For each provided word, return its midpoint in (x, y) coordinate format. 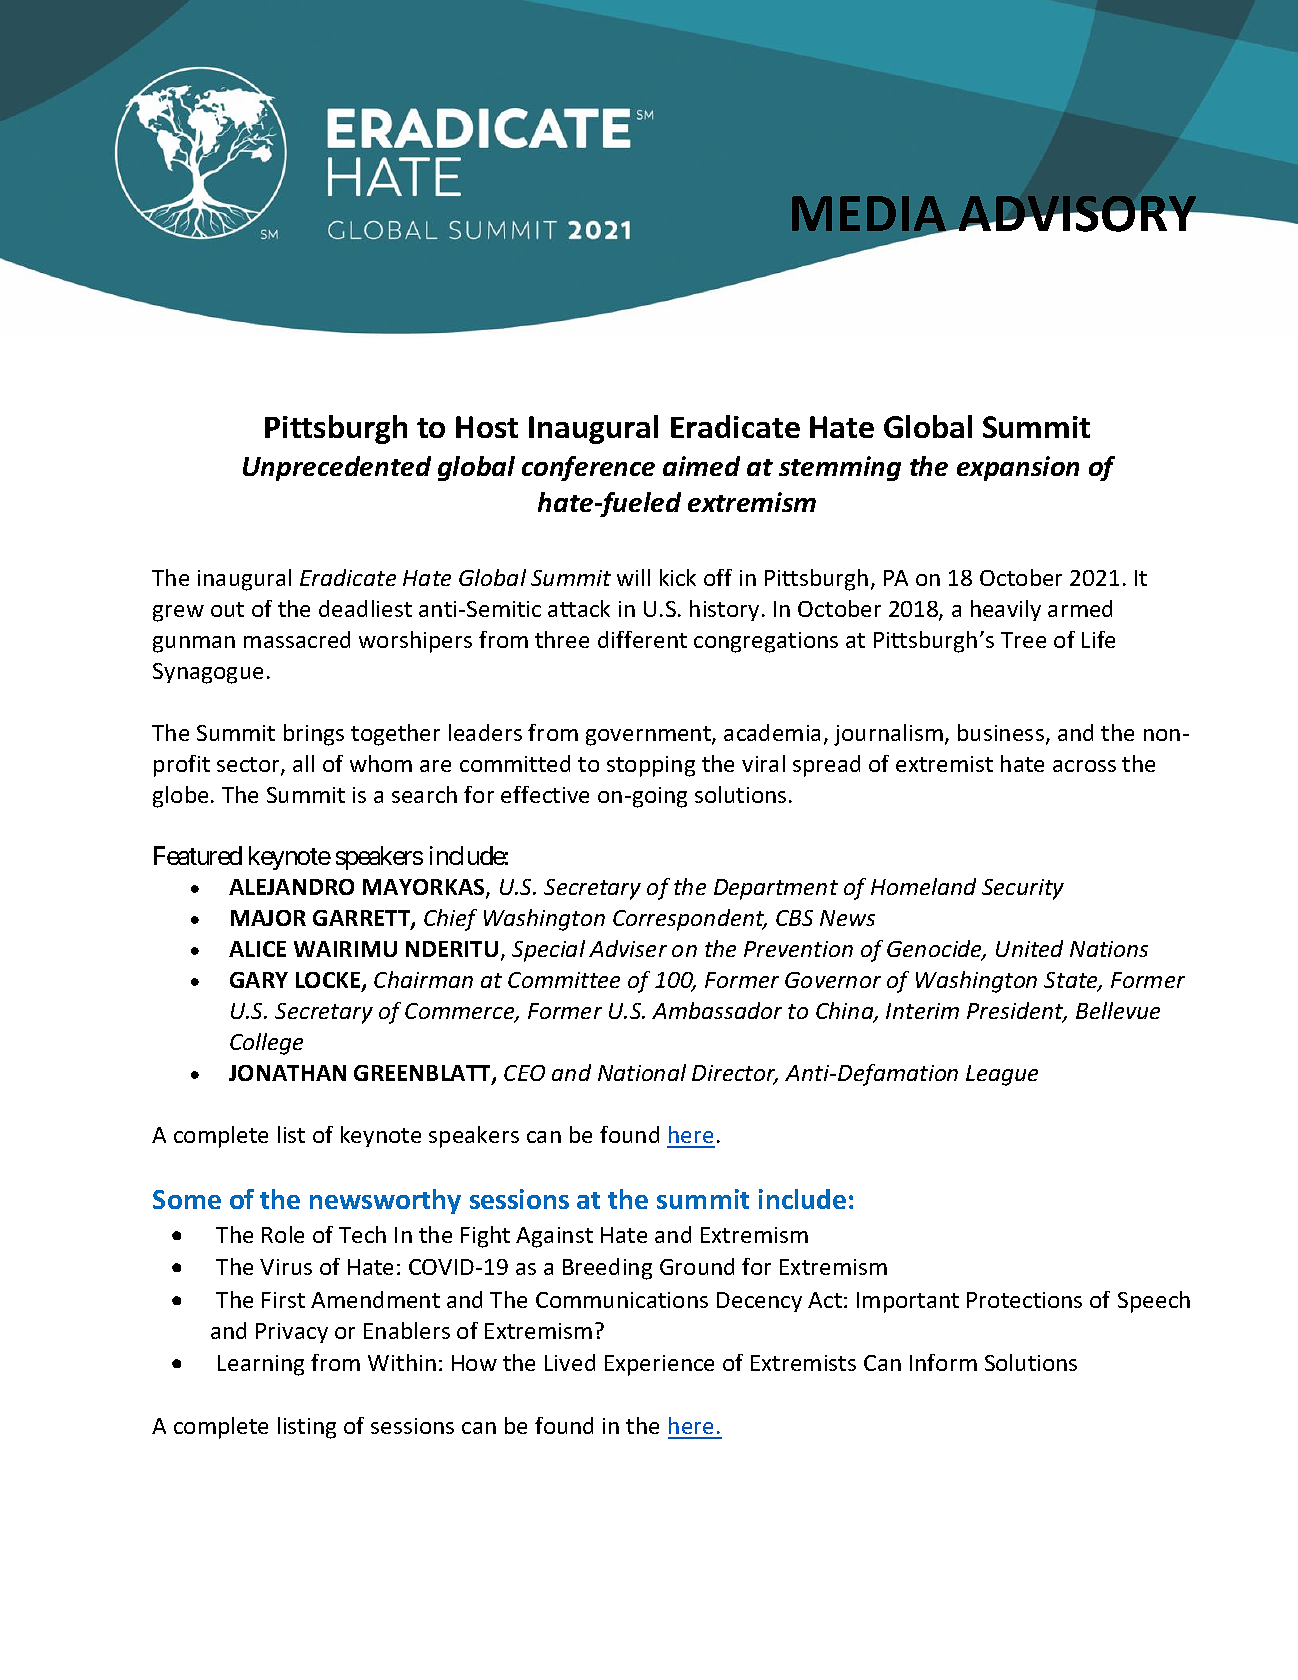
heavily (1006, 610)
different (642, 639)
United (1029, 948)
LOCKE (329, 981)
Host (487, 427)
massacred (297, 639)
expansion (1018, 468)
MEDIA (870, 215)
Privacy (292, 1333)
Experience (659, 1365)
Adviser (628, 948)
